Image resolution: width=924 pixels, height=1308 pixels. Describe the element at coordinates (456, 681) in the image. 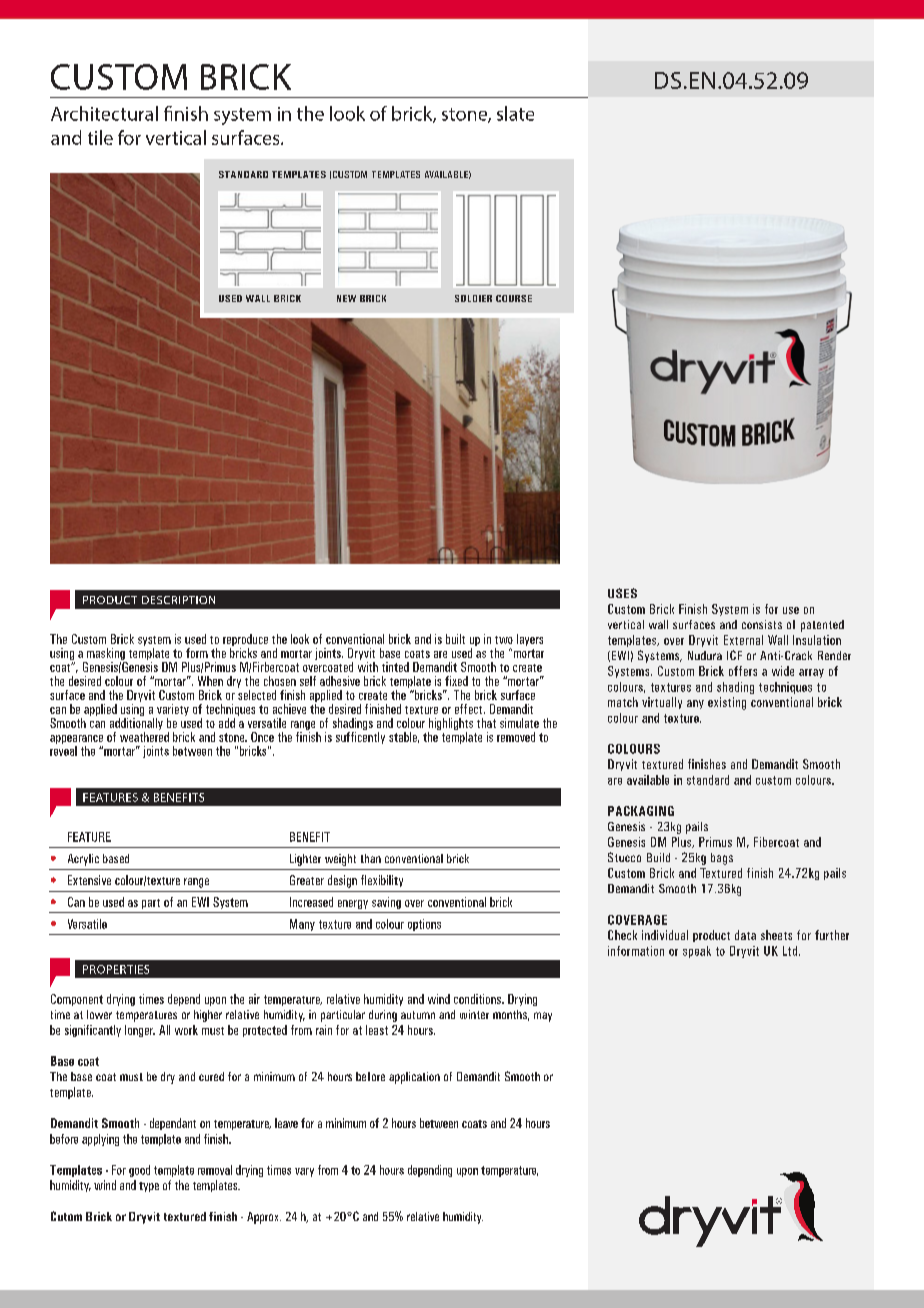

I see `fixed` at that location.
